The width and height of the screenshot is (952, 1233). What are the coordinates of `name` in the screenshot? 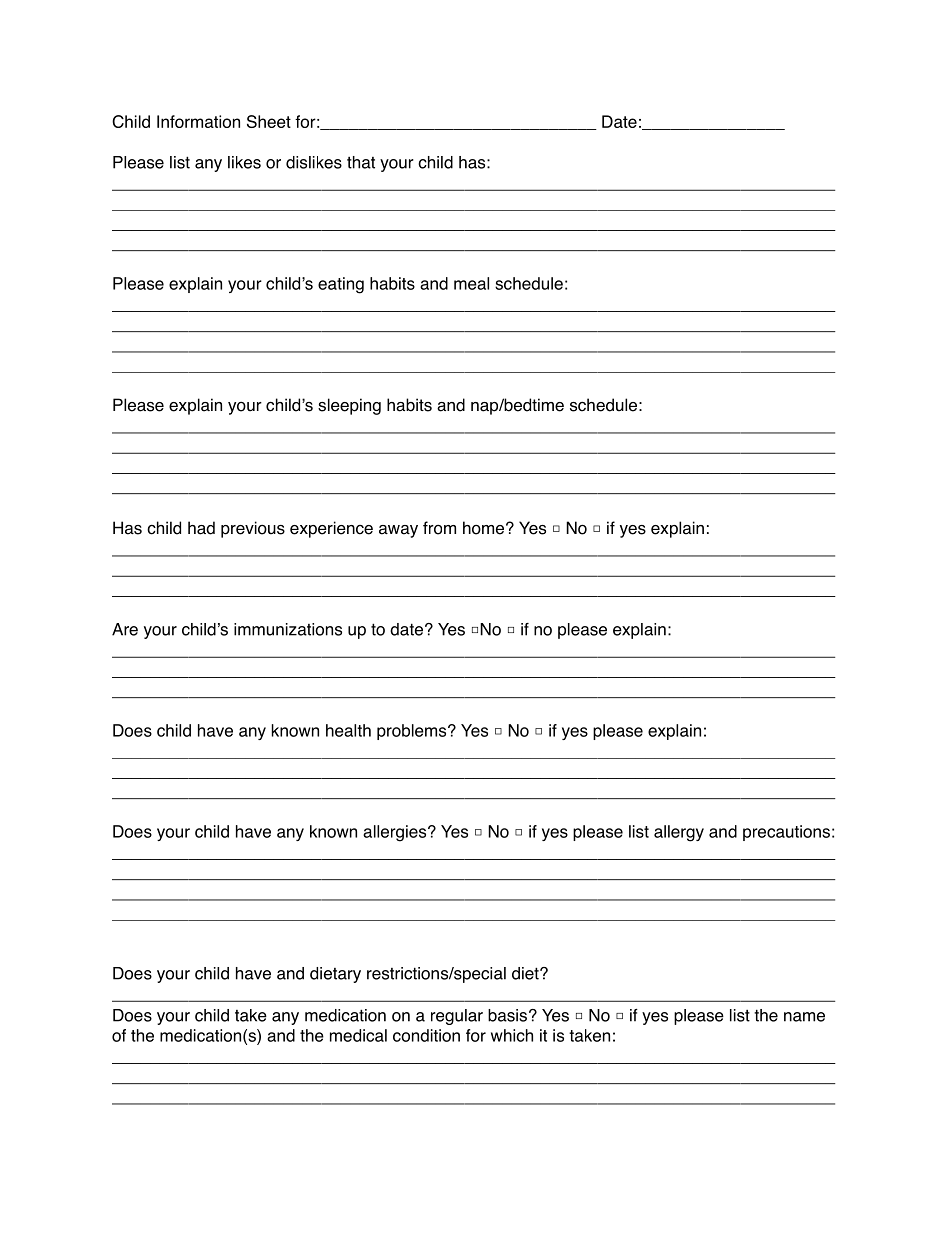 It's located at (804, 1017).
